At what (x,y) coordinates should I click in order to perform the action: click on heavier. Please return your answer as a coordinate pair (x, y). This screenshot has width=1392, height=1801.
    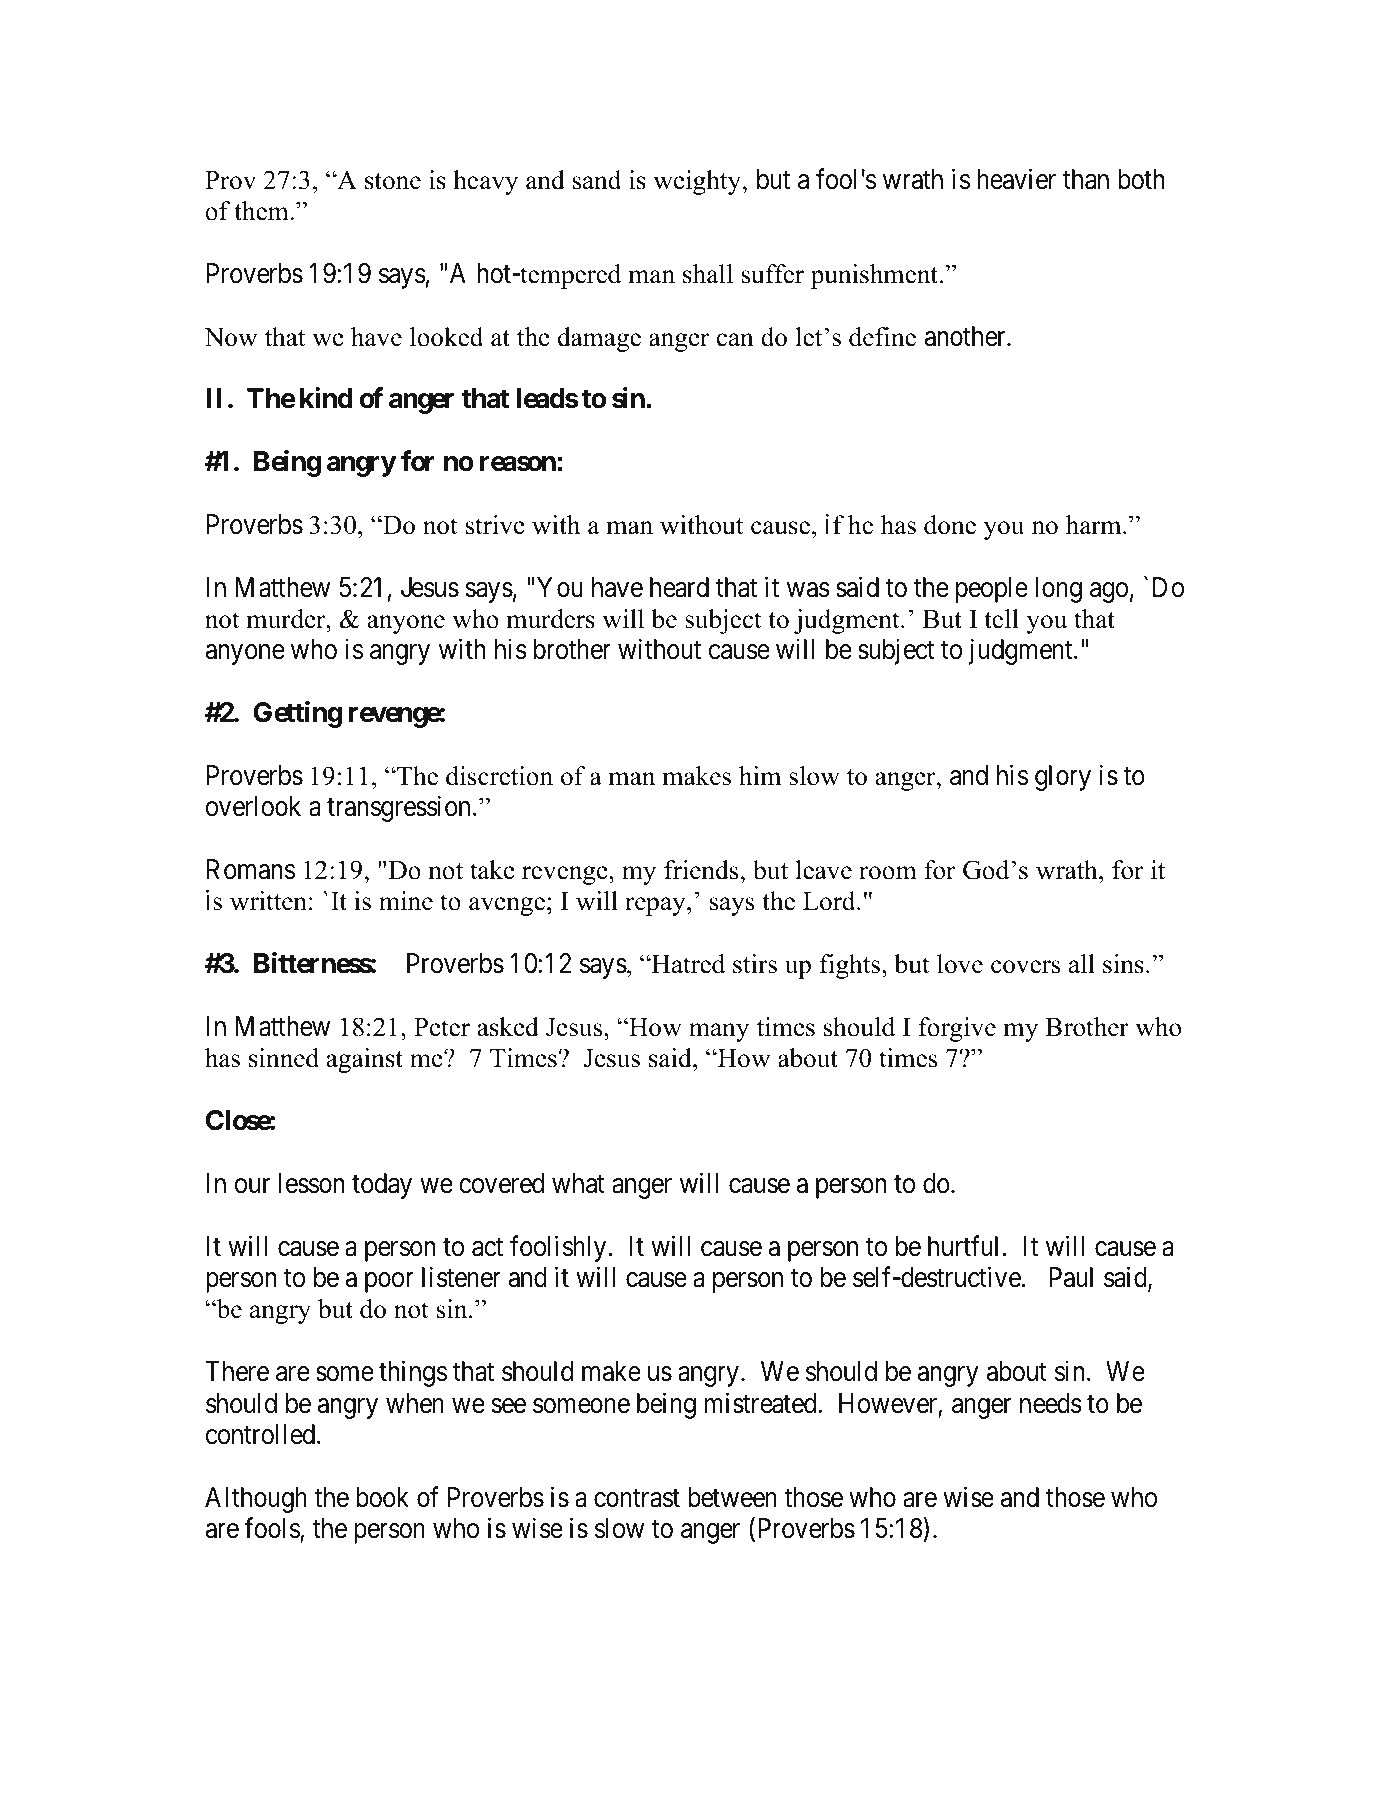
    Looking at the image, I should click on (1017, 179).
